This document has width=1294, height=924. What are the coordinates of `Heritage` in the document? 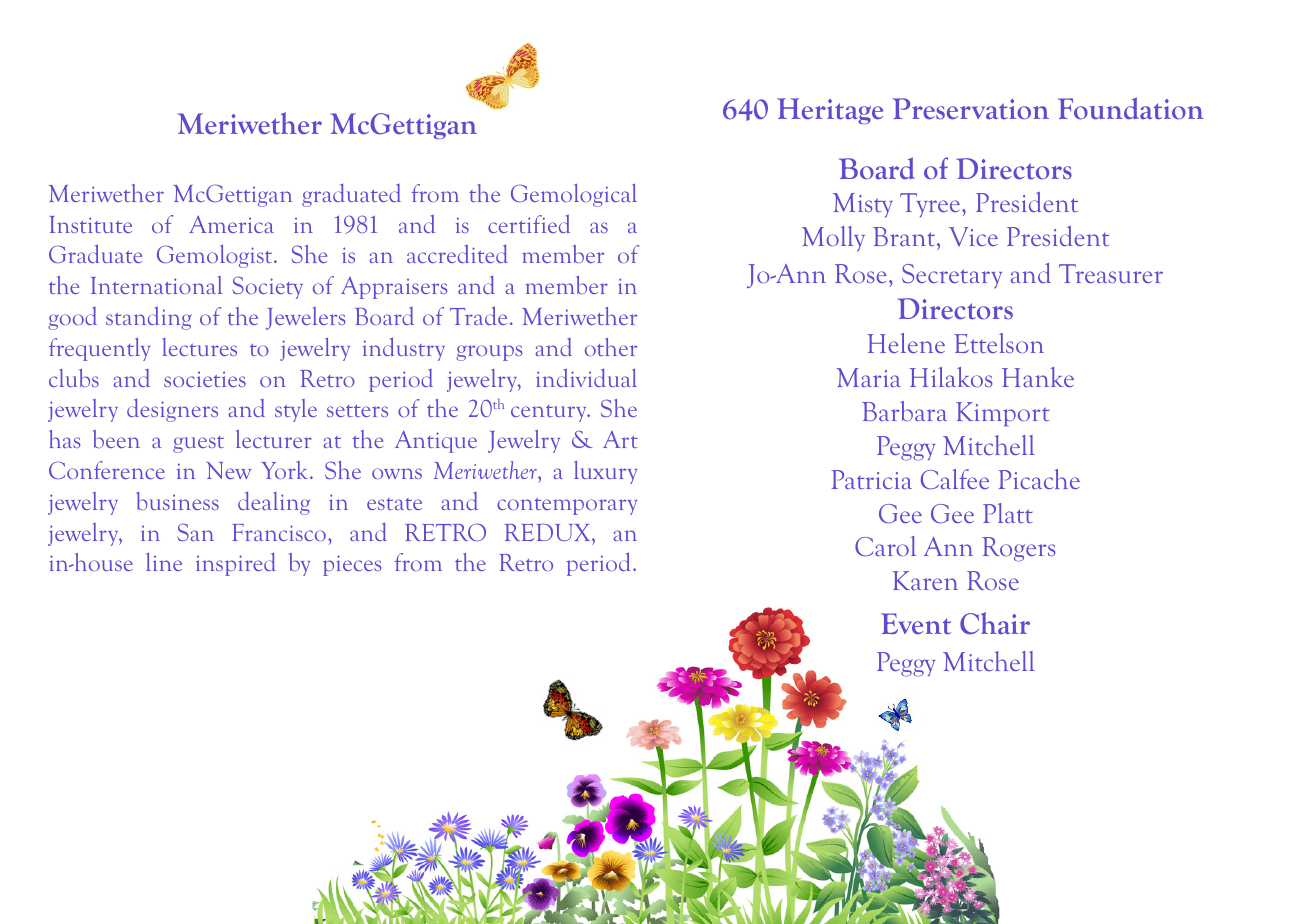 It's located at (830, 111).
